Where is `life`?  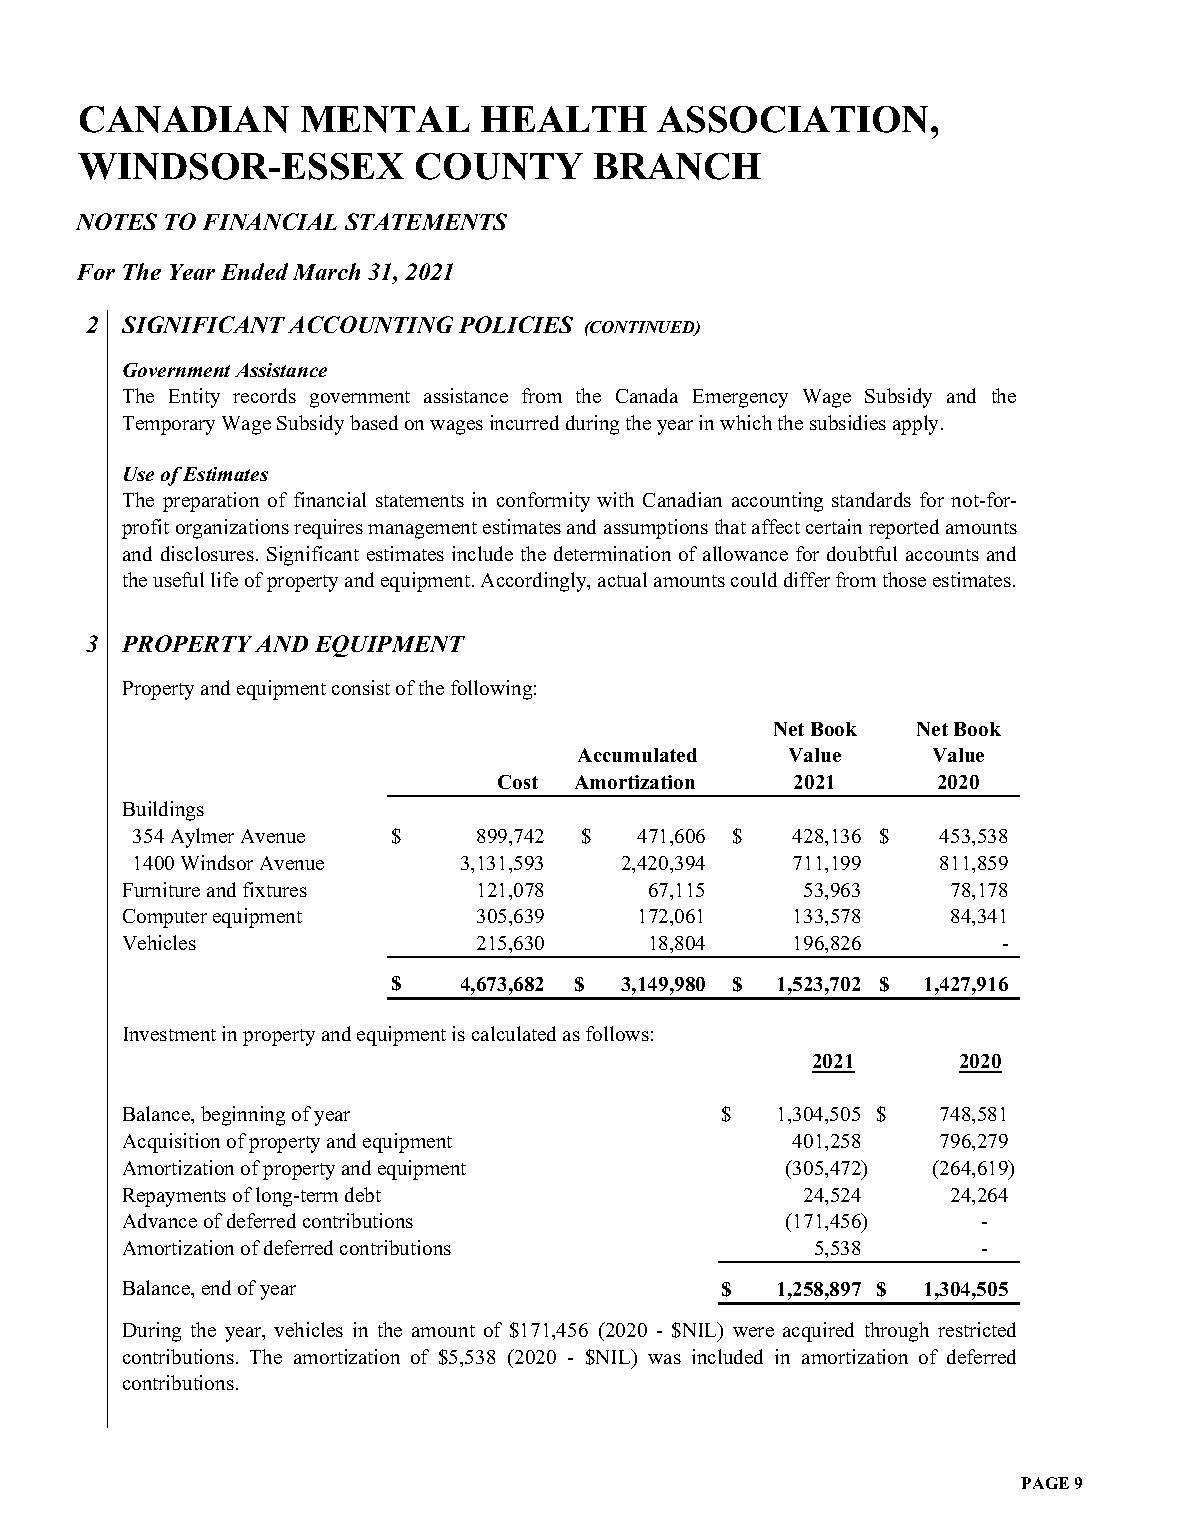 life is located at coordinates (224, 579).
